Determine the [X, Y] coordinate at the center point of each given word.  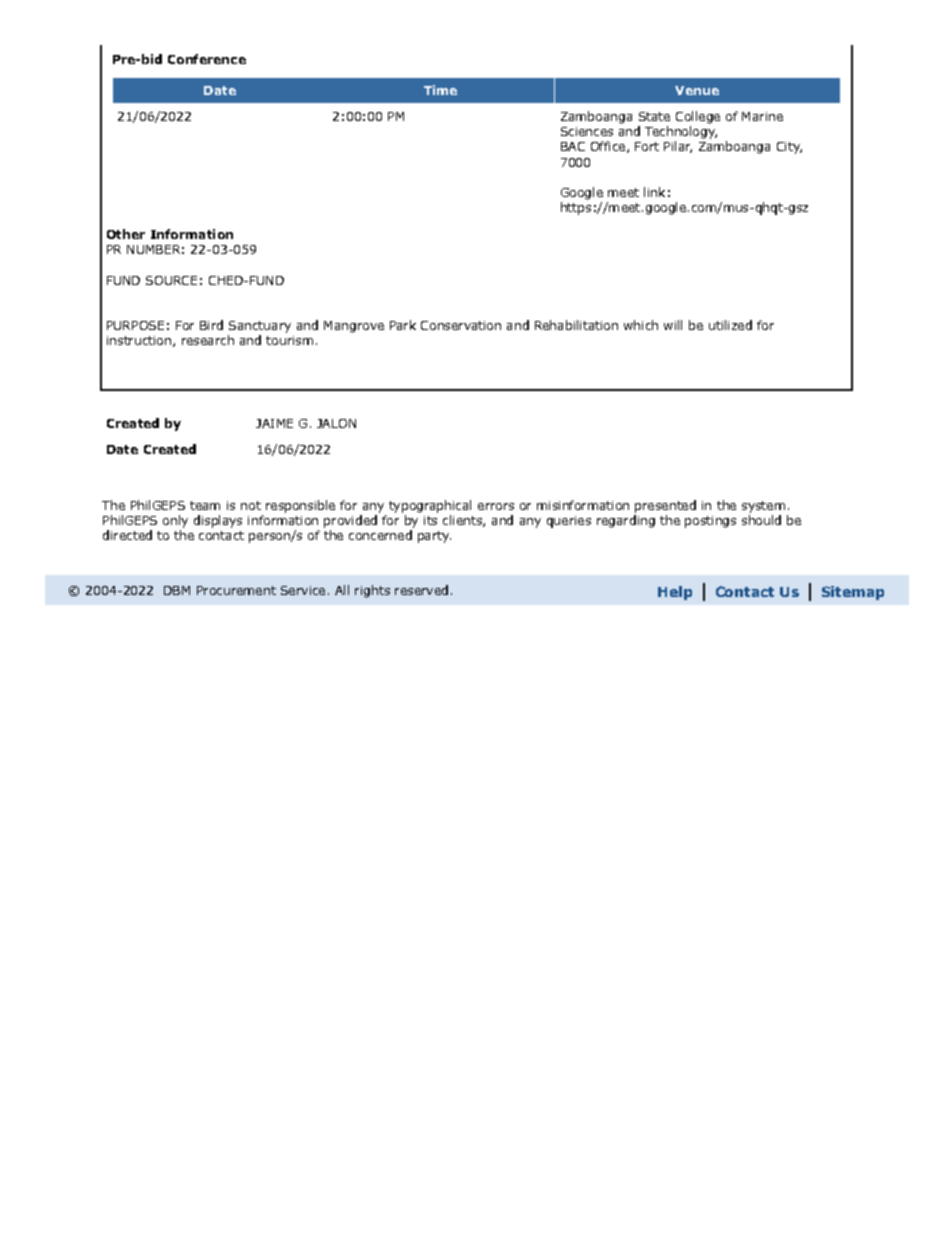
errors [496, 506]
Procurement [236, 590]
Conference [207, 59]
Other [126, 234]
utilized [730, 325]
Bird [211, 325]
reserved [421, 590]
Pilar [678, 147]
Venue [697, 90]
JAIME [274, 423]
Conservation [461, 325]
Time [440, 90]
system [763, 507]
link [654, 192]
